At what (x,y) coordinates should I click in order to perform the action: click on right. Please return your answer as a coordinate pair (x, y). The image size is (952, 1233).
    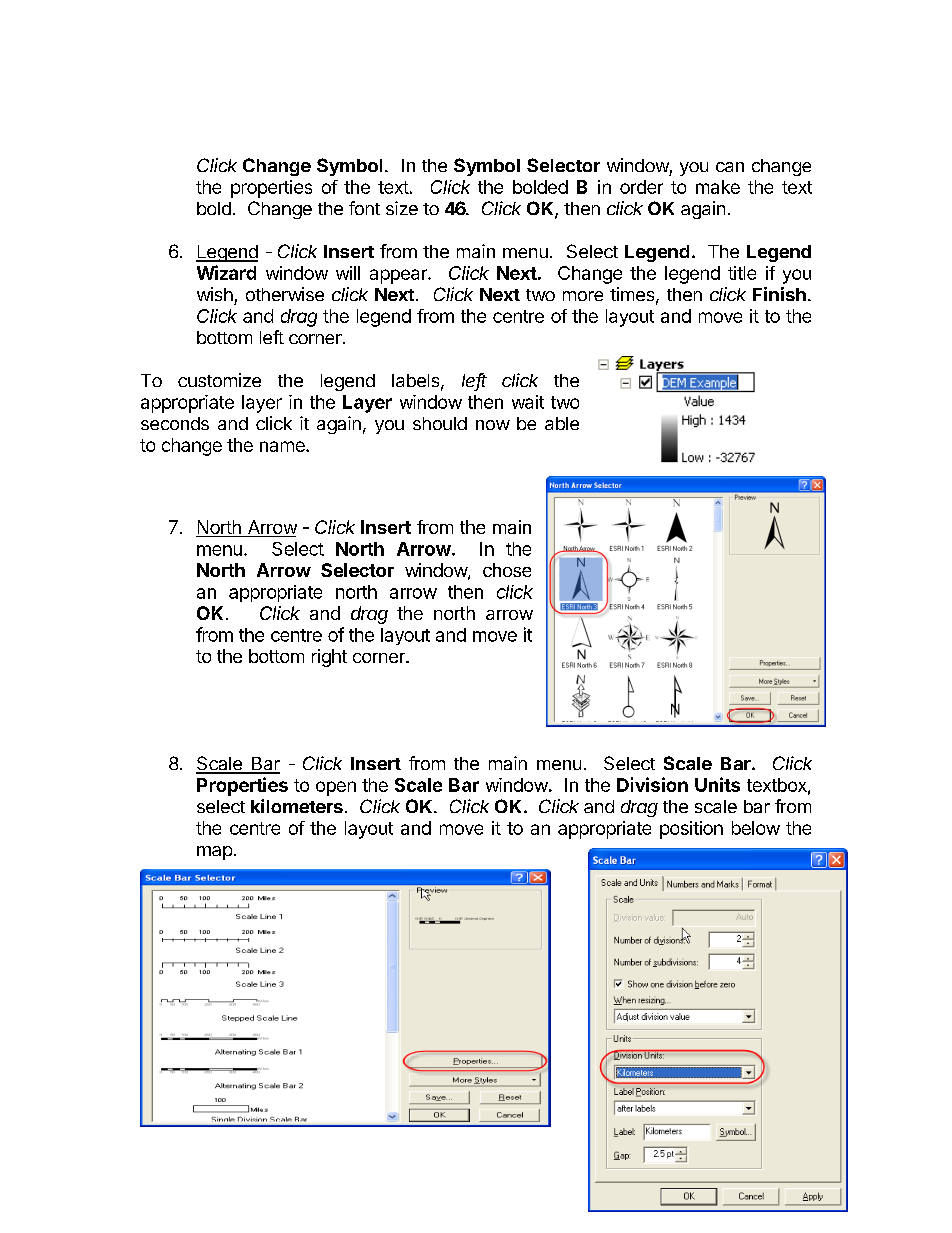
    Looking at the image, I should click on (329, 658).
